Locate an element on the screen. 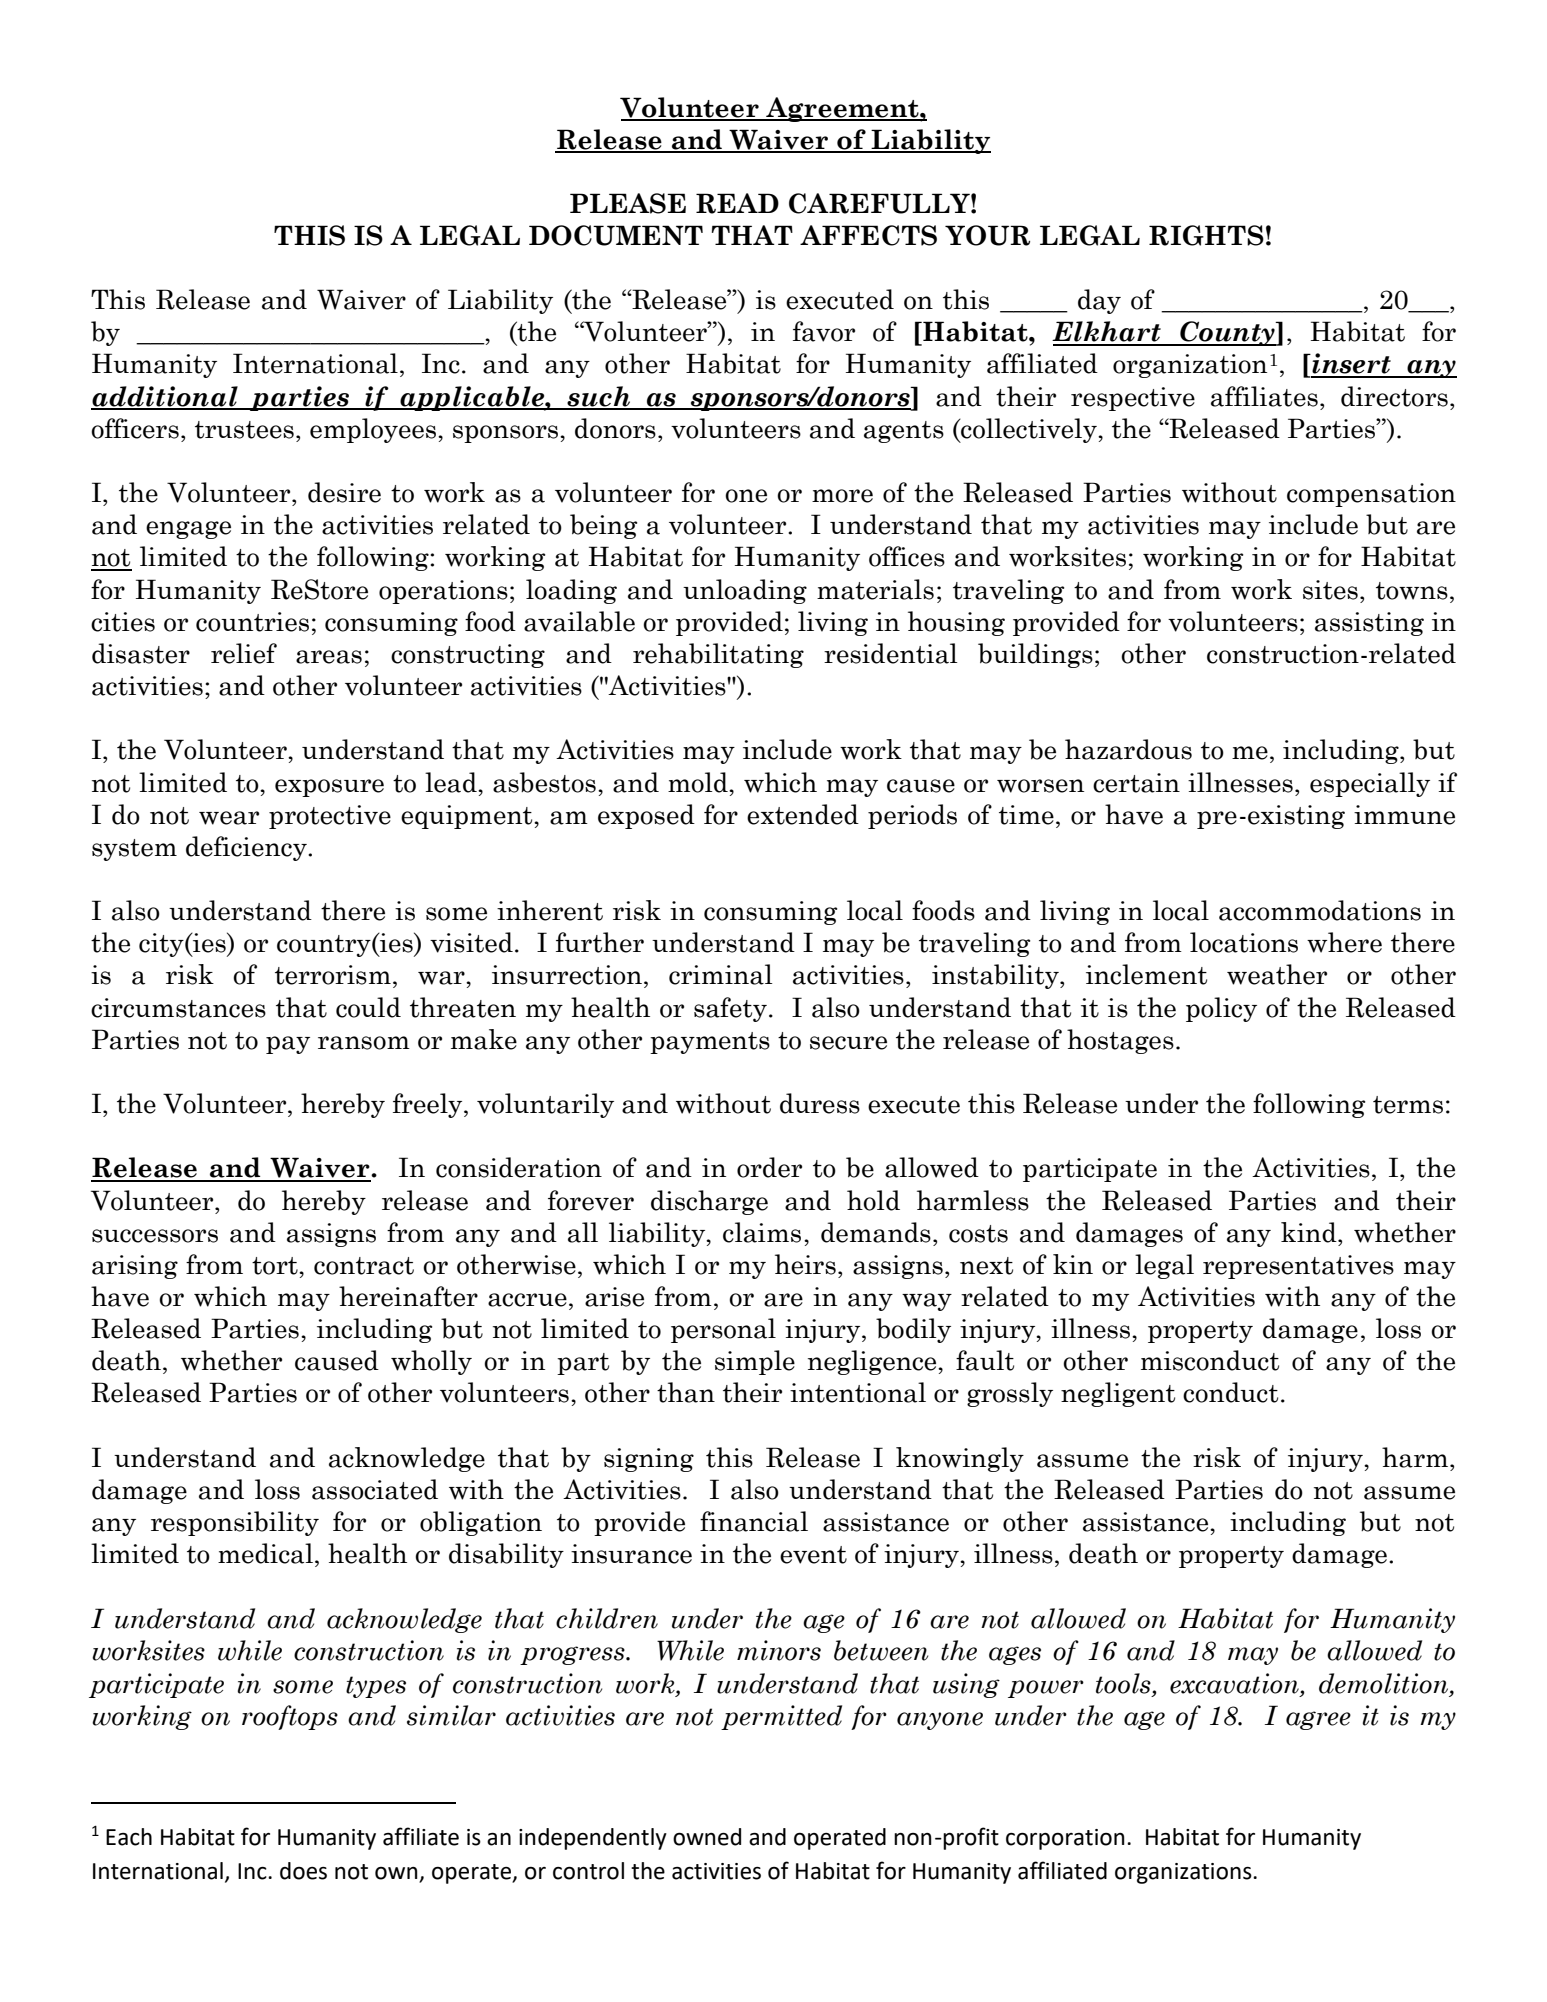 This screenshot has width=1547, height=2002. heirs is located at coordinates (805, 1264).
